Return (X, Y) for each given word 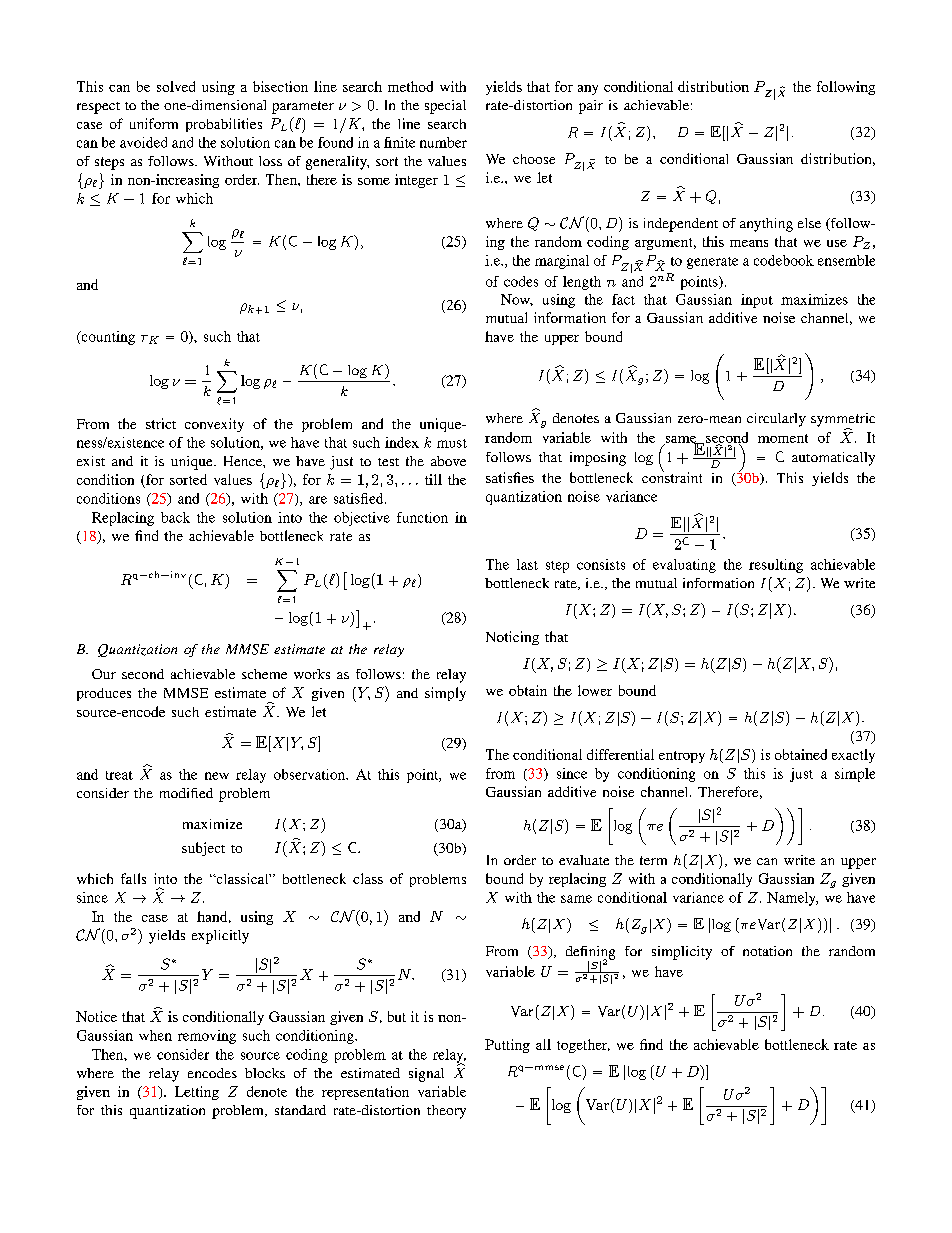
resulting (776, 566)
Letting (197, 1093)
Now (517, 300)
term (653, 860)
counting (107, 338)
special (445, 107)
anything (766, 225)
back (175, 517)
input (757, 301)
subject (203, 849)
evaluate (584, 860)
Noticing (512, 638)
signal (426, 1075)
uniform (154, 123)
